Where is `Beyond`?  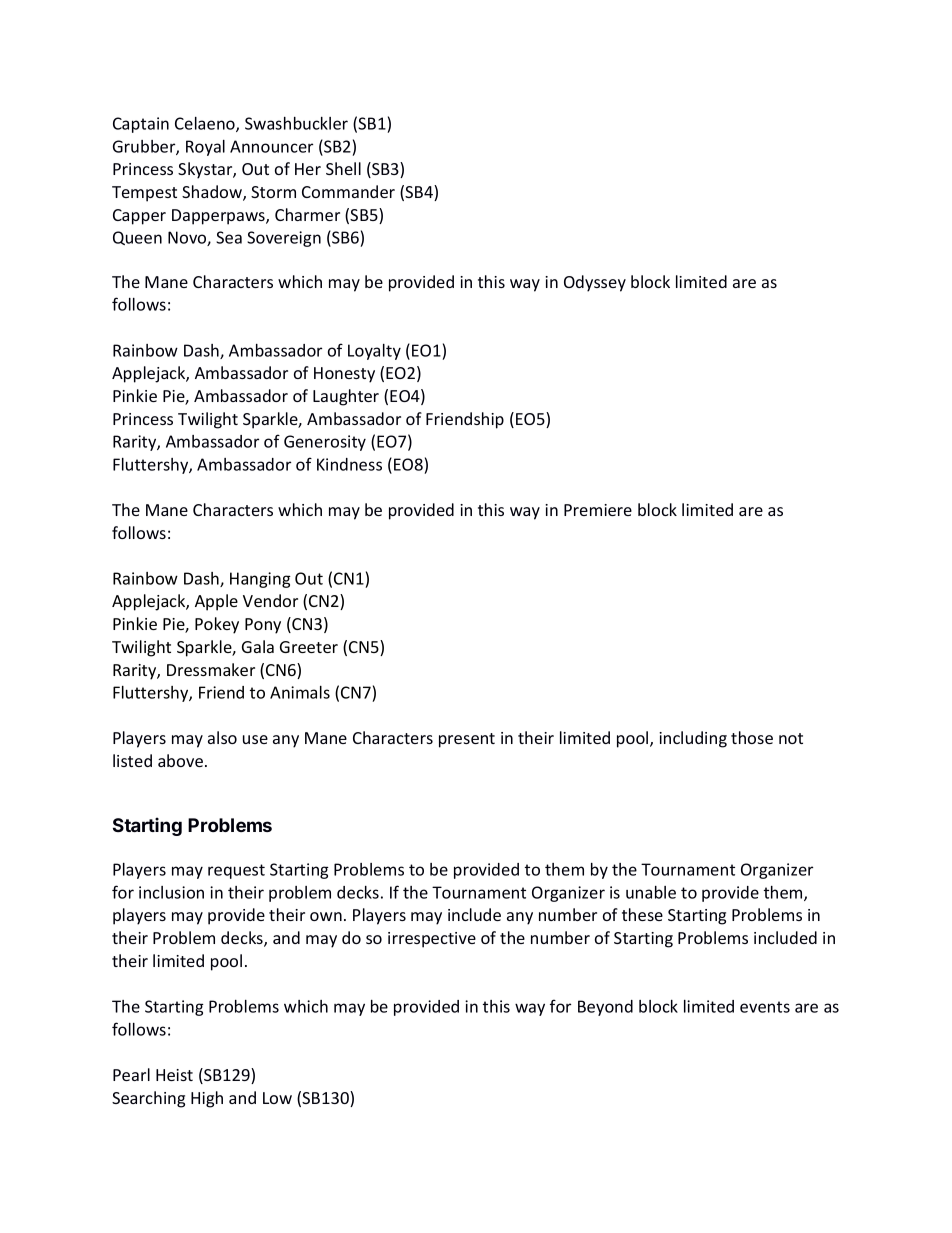 Beyond is located at coordinates (605, 1008).
